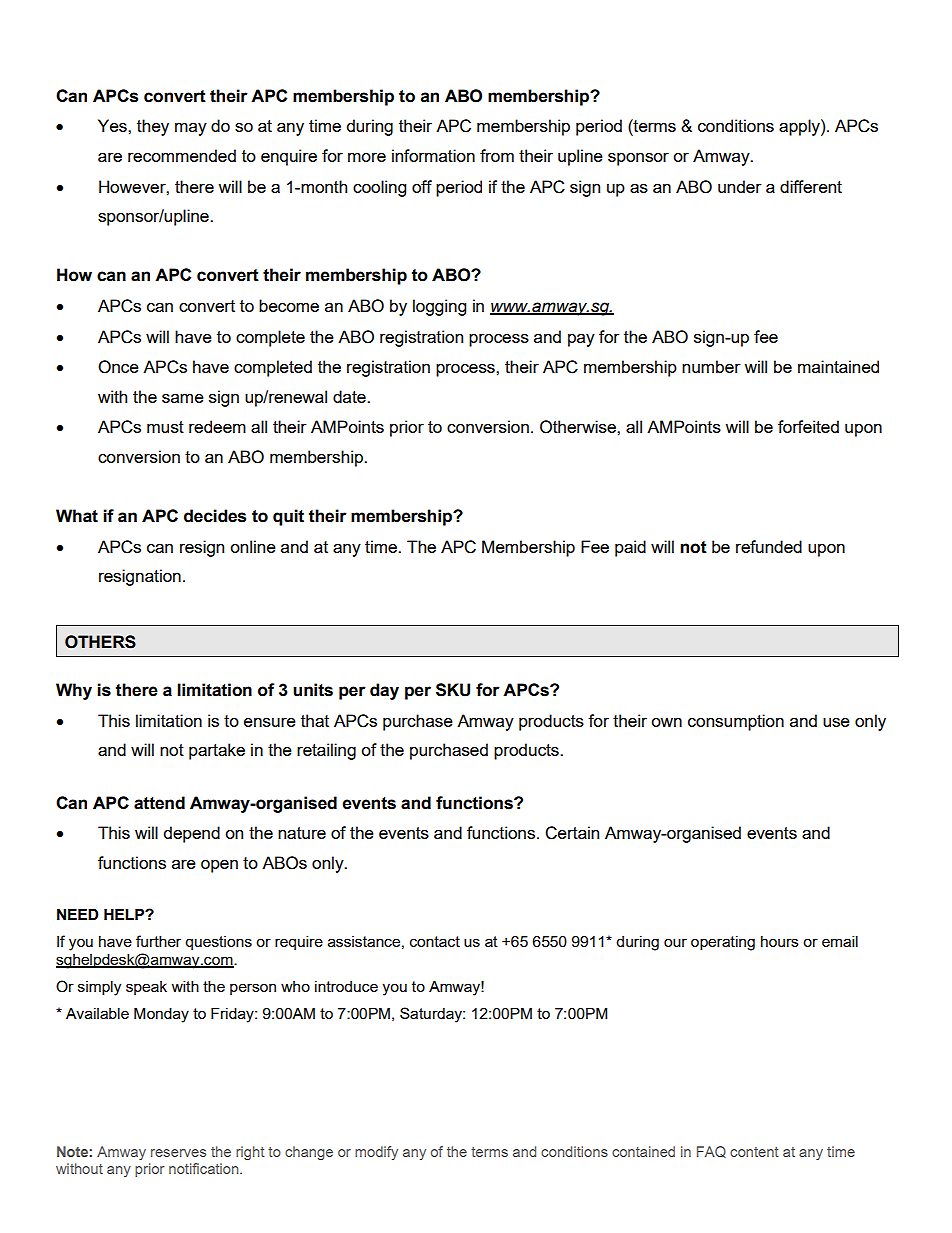 The image size is (952, 1233). I want to click on under, so click(740, 186).
